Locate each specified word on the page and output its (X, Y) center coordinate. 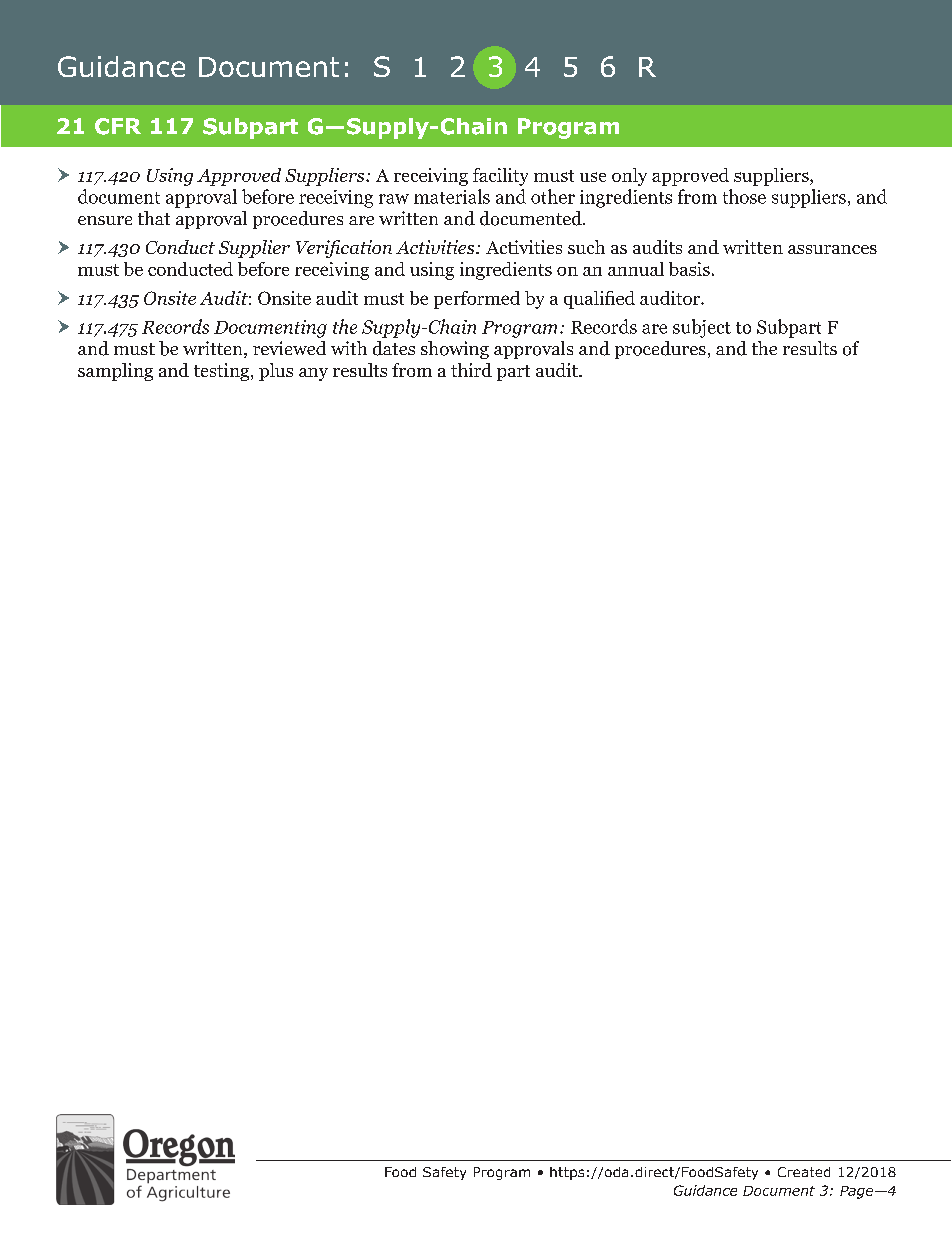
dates (394, 348)
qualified (599, 300)
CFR (118, 126)
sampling (115, 372)
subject (702, 328)
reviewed (289, 348)
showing (455, 350)
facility (500, 177)
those (744, 196)
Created (804, 1172)
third (471, 370)
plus (276, 372)
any (313, 374)
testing (223, 372)
